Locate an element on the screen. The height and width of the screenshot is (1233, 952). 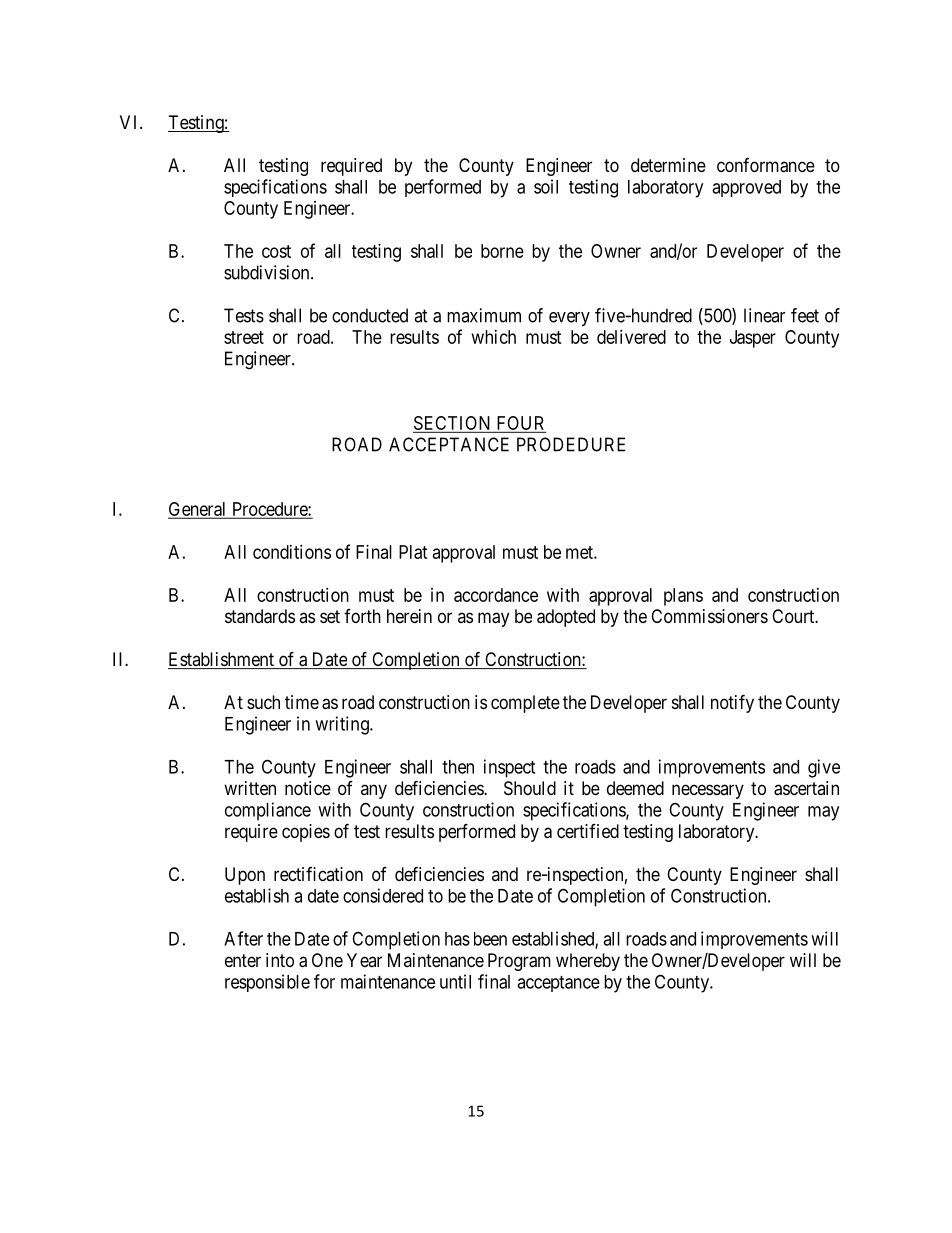
plans is located at coordinates (683, 597).
